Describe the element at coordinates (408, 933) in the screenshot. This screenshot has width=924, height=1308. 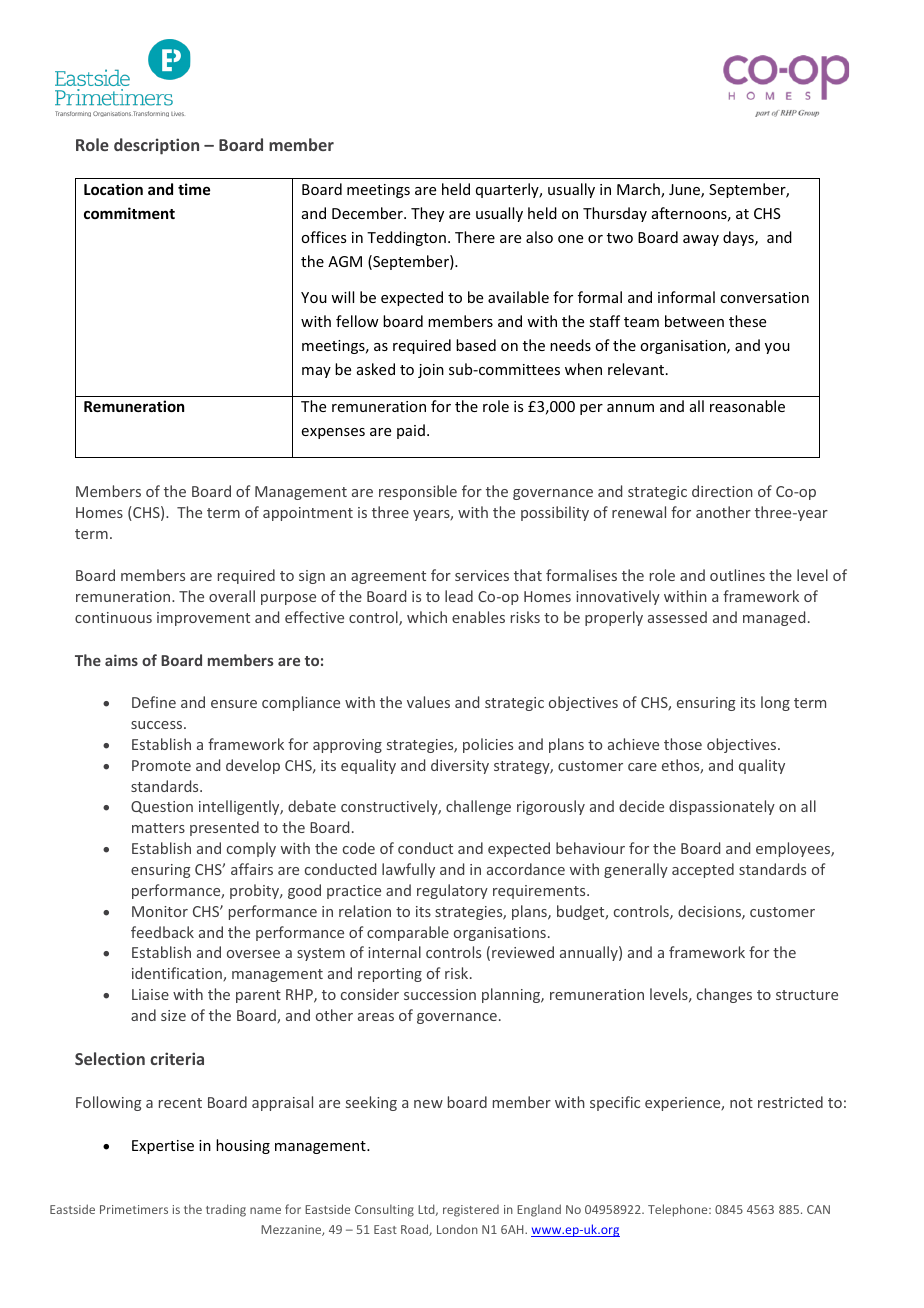
I see `comparable` at that location.
